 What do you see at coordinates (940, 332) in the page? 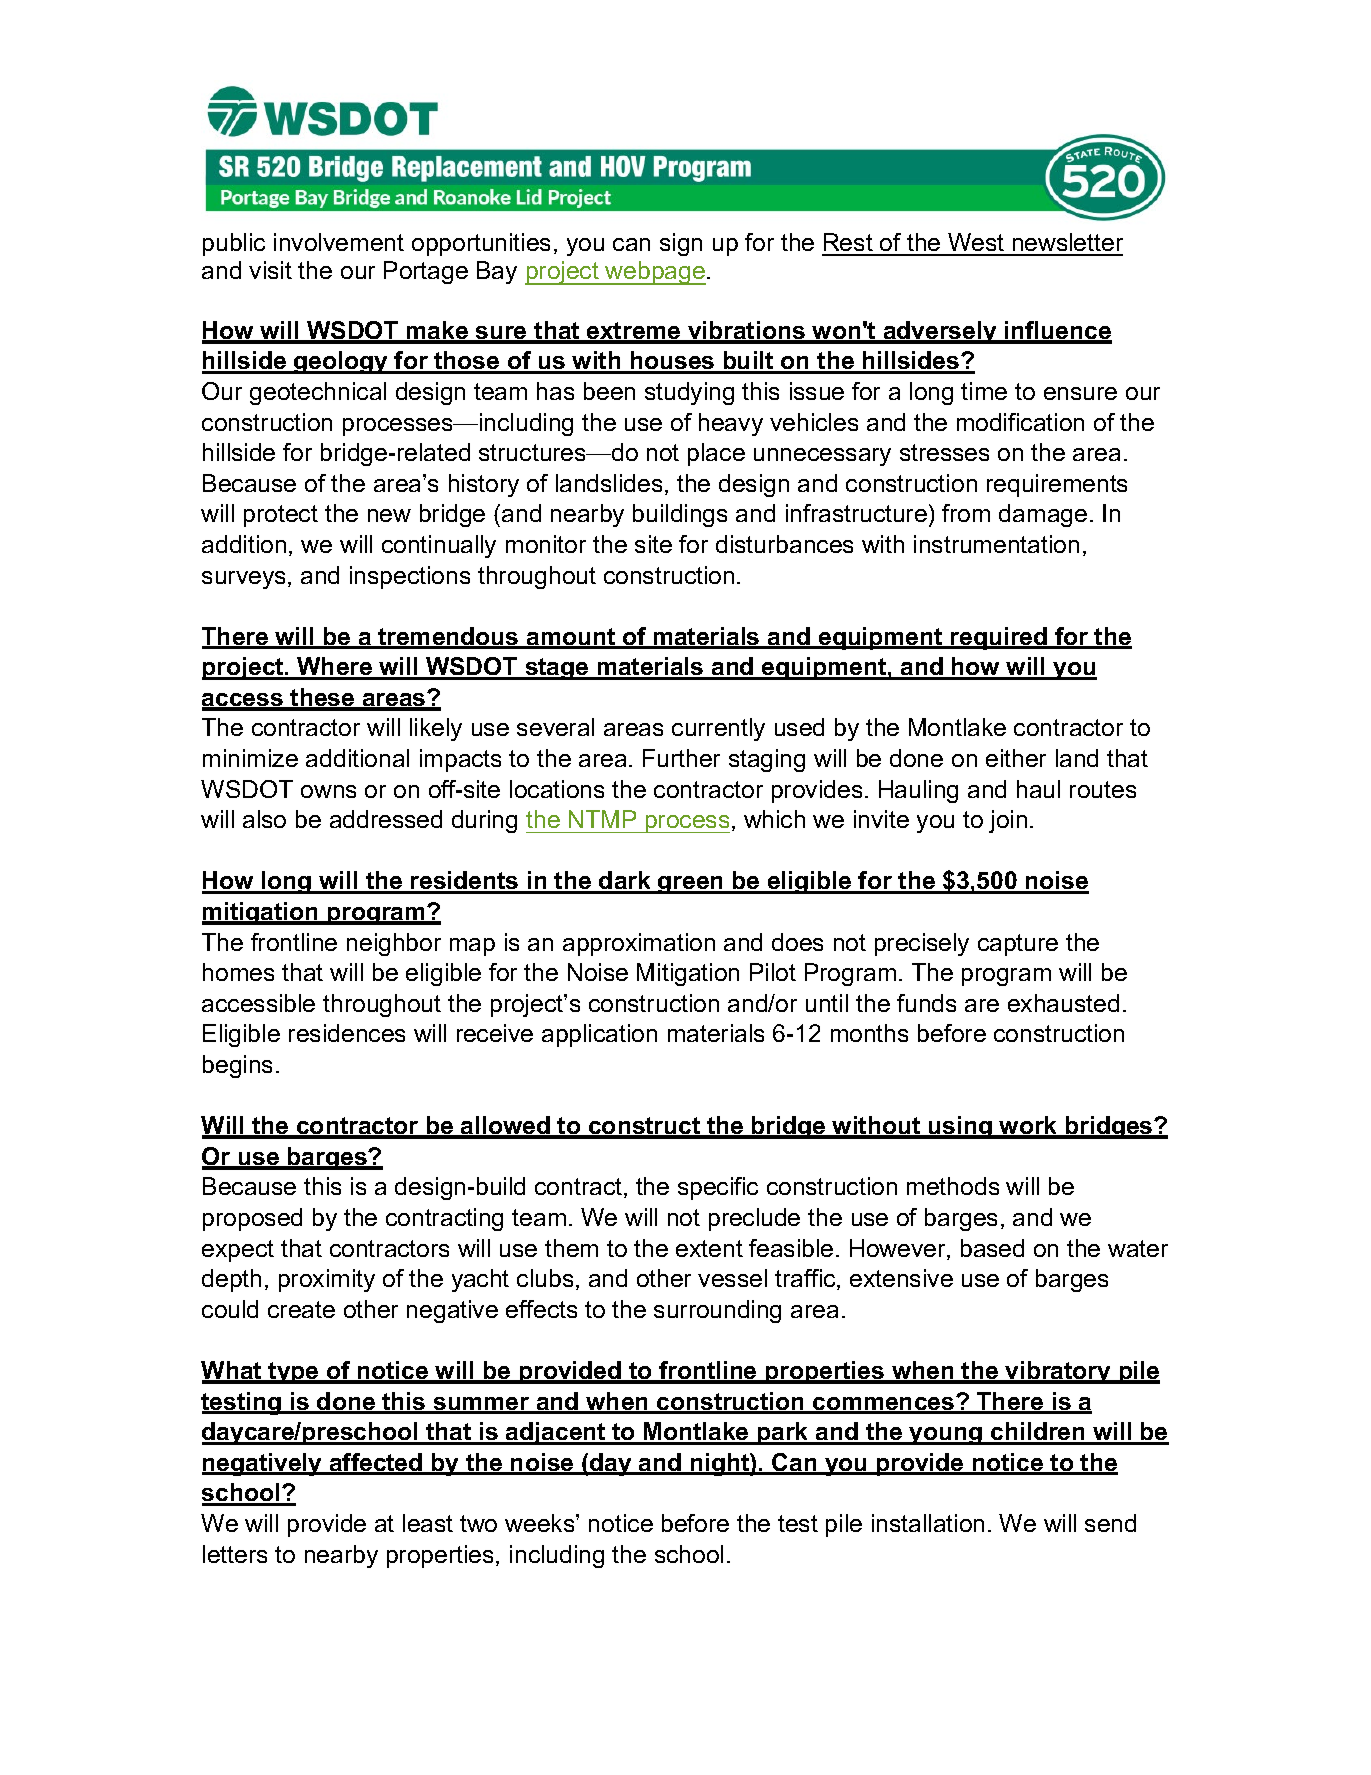
I see `adversely` at bounding box center [940, 332].
